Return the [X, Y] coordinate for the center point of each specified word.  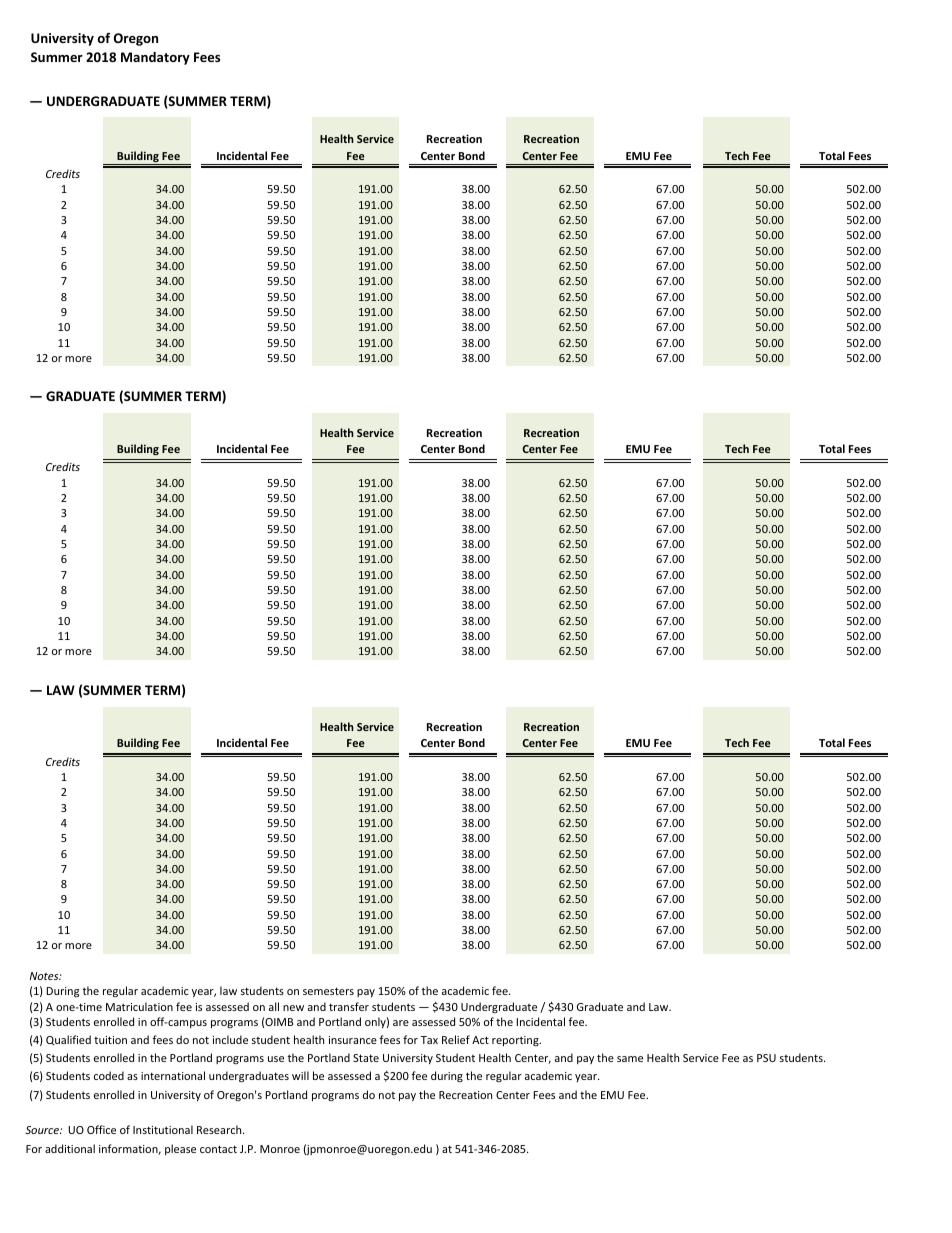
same [630, 1059]
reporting [516, 1041]
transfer [349, 1006]
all [274, 1006]
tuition [110, 1040]
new [293, 1008]
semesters [328, 991]
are [401, 1023]
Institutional [163, 1129]
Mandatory [155, 58]
